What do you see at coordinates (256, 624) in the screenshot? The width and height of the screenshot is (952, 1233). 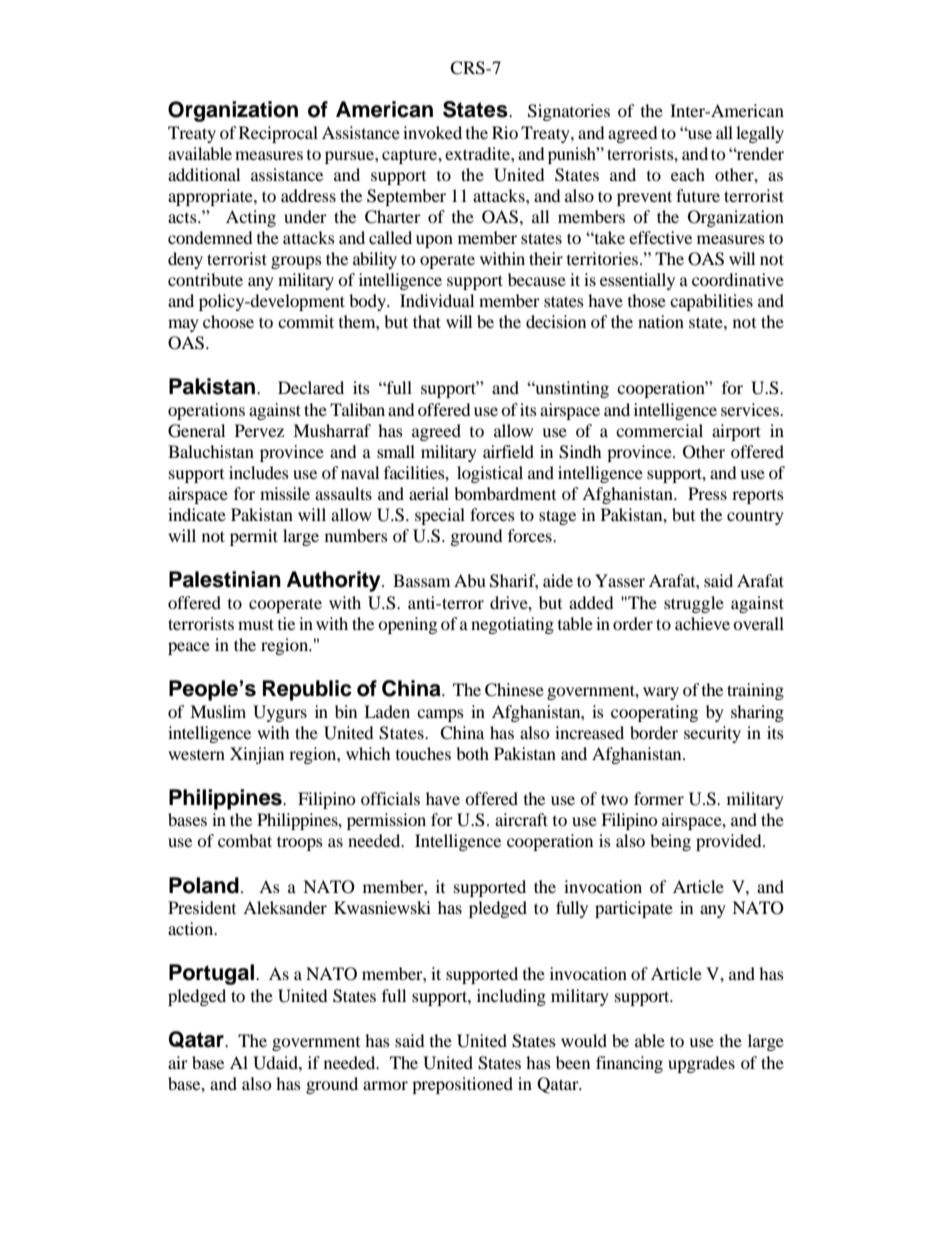 I see `must` at bounding box center [256, 624].
